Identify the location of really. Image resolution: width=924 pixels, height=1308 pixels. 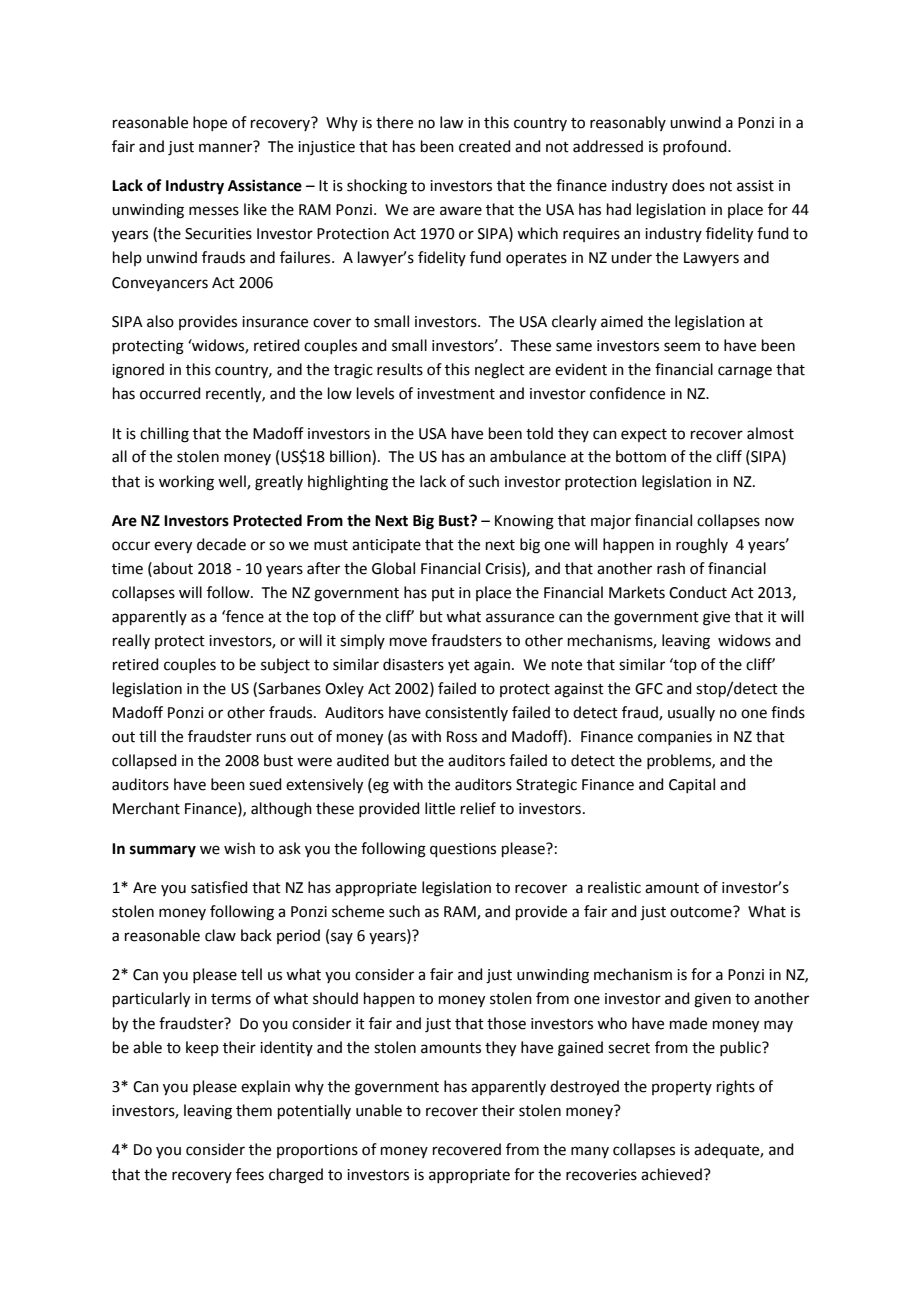
(131, 641).
